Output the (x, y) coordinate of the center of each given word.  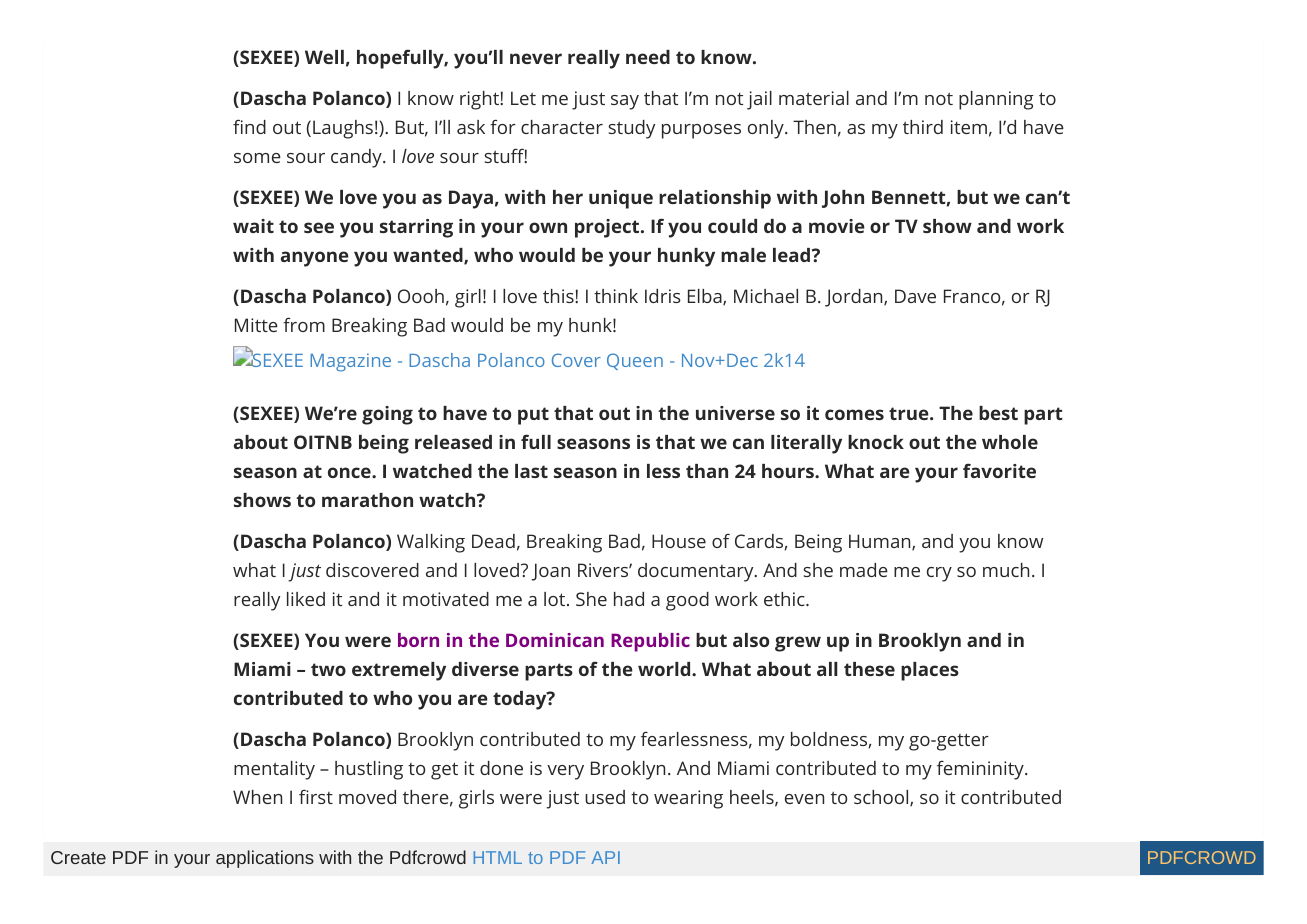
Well (324, 57)
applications (265, 859)
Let (523, 98)
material (814, 98)
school (881, 797)
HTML (497, 857)
